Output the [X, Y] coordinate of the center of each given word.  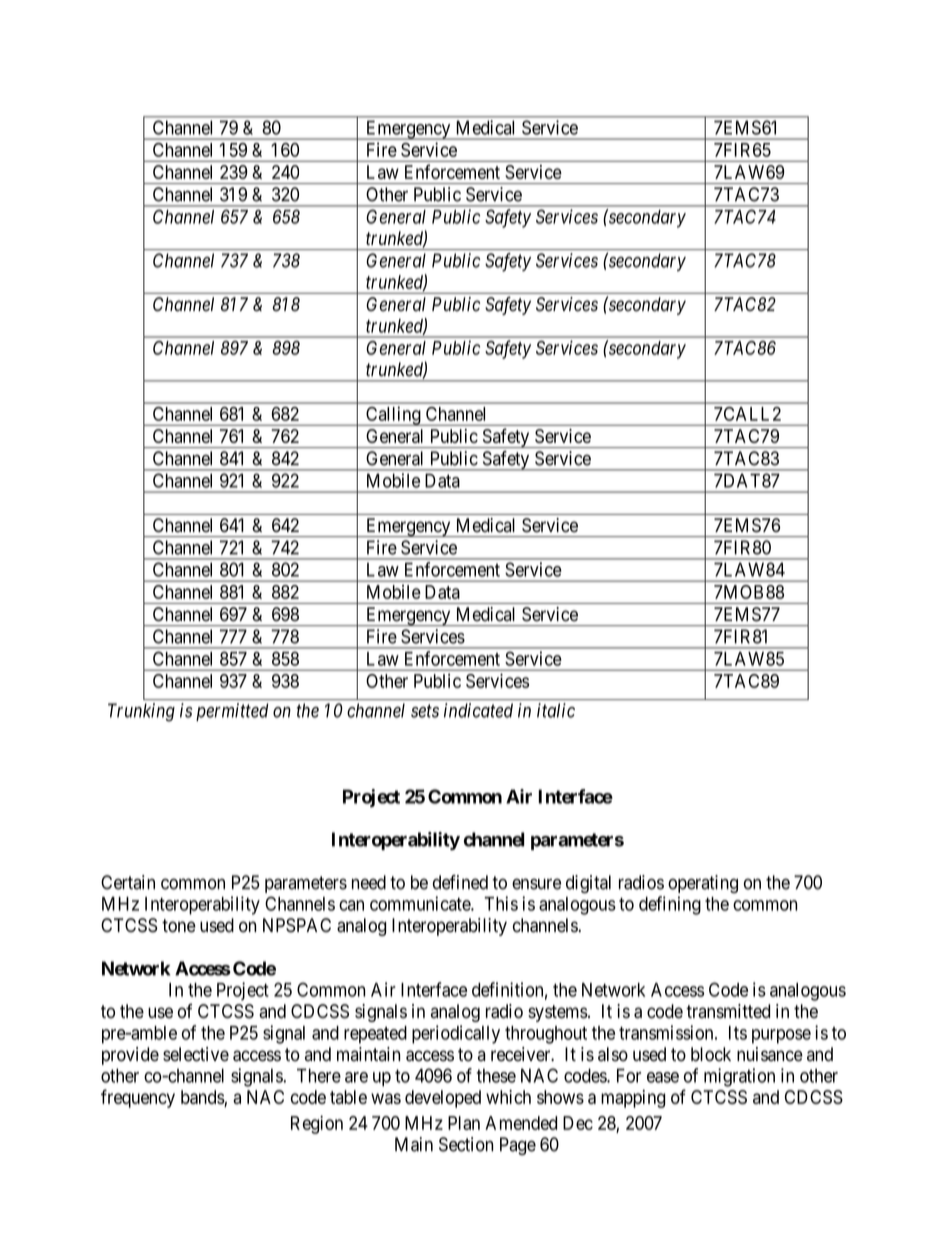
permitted [232, 712]
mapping [633, 1099]
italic [556, 710]
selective [196, 1054]
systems [558, 1013]
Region [317, 1124]
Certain [128, 882]
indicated [478, 710]
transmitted [728, 1011]
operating [703, 884]
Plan [464, 1123]
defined [460, 882]
